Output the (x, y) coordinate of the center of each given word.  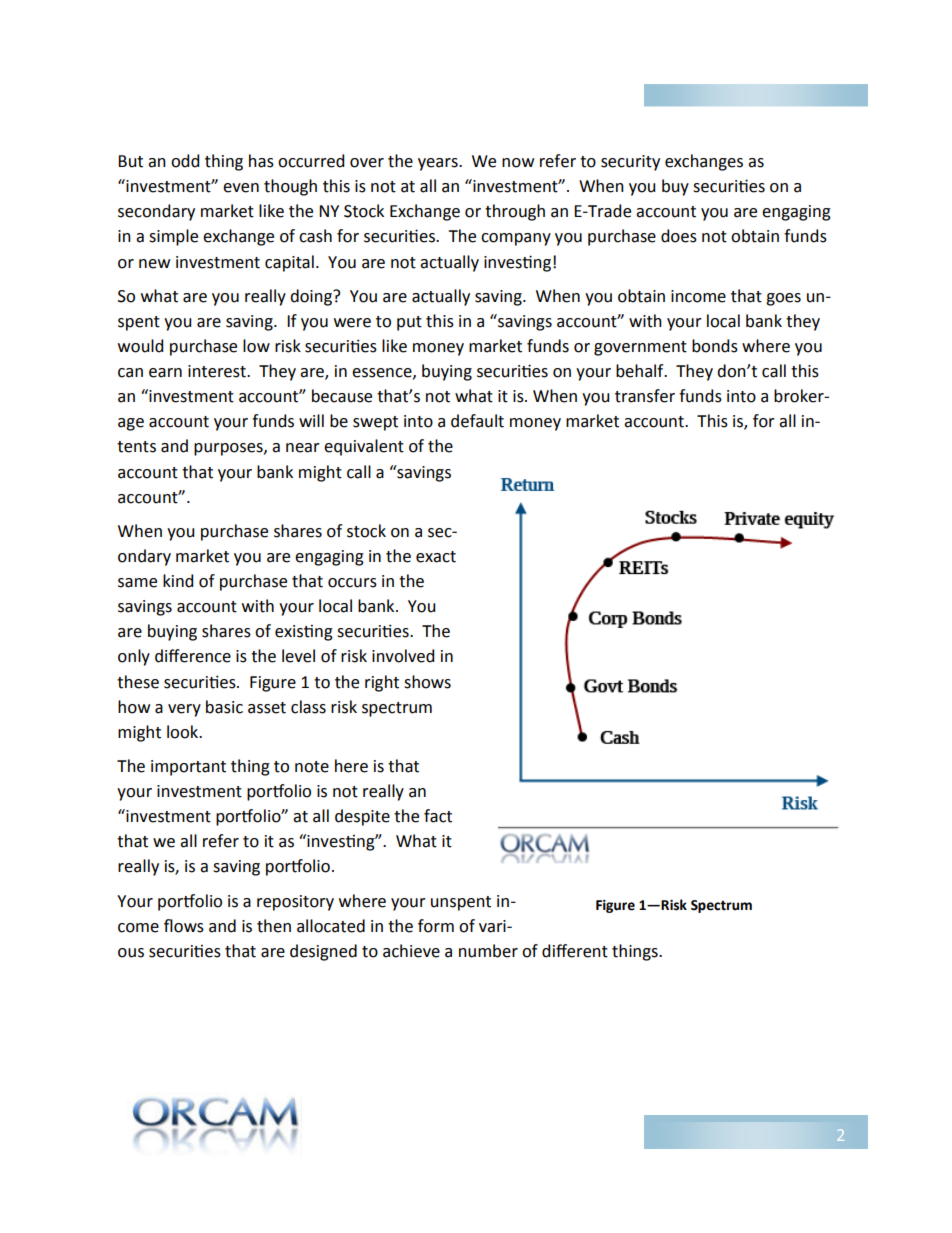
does (679, 236)
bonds (715, 346)
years (439, 164)
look (184, 732)
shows (427, 682)
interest (218, 371)
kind (178, 581)
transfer (645, 396)
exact (436, 557)
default (477, 421)
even (241, 188)
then (274, 926)
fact (438, 816)
